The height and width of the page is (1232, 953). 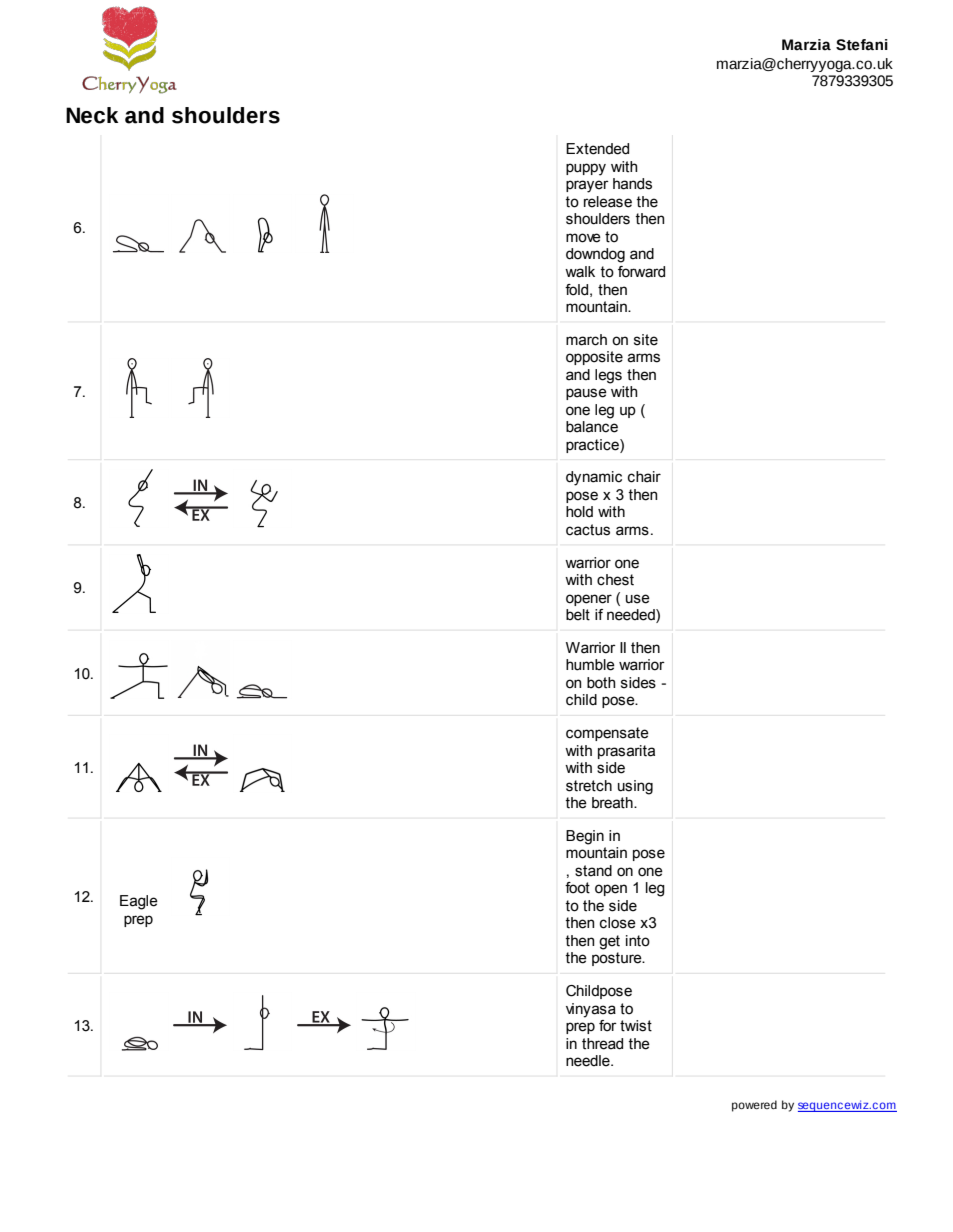 I want to click on belt, so click(x=578, y=615).
